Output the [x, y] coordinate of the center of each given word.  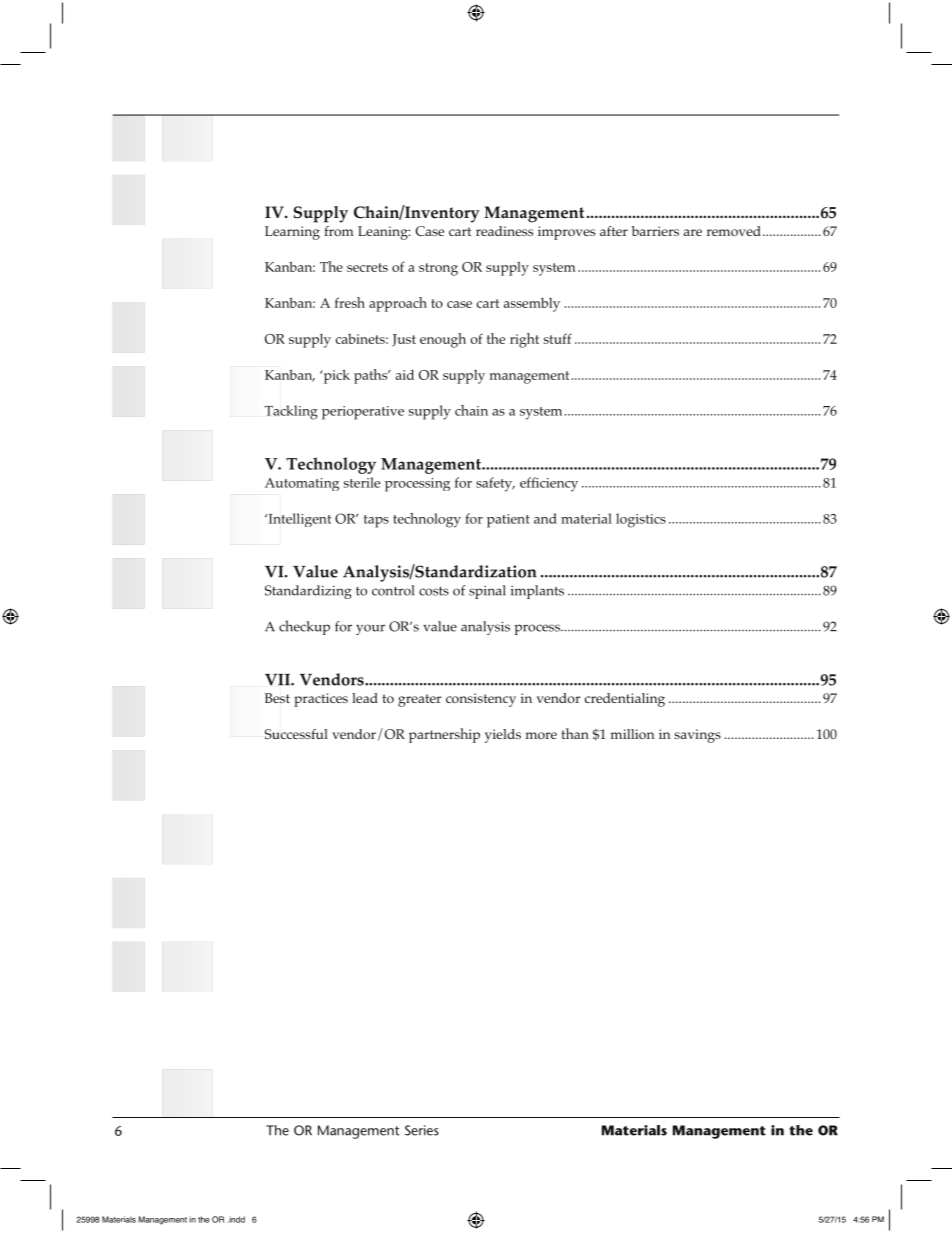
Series [422, 1130]
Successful [296, 734]
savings [698, 736]
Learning [292, 233]
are [693, 232]
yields [503, 736]
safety [495, 484]
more [541, 735]
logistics [641, 520]
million [632, 734]
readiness [504, 231]
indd [236, 1219]
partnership [444, 735]
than [575, 733]
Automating [302, 484]
